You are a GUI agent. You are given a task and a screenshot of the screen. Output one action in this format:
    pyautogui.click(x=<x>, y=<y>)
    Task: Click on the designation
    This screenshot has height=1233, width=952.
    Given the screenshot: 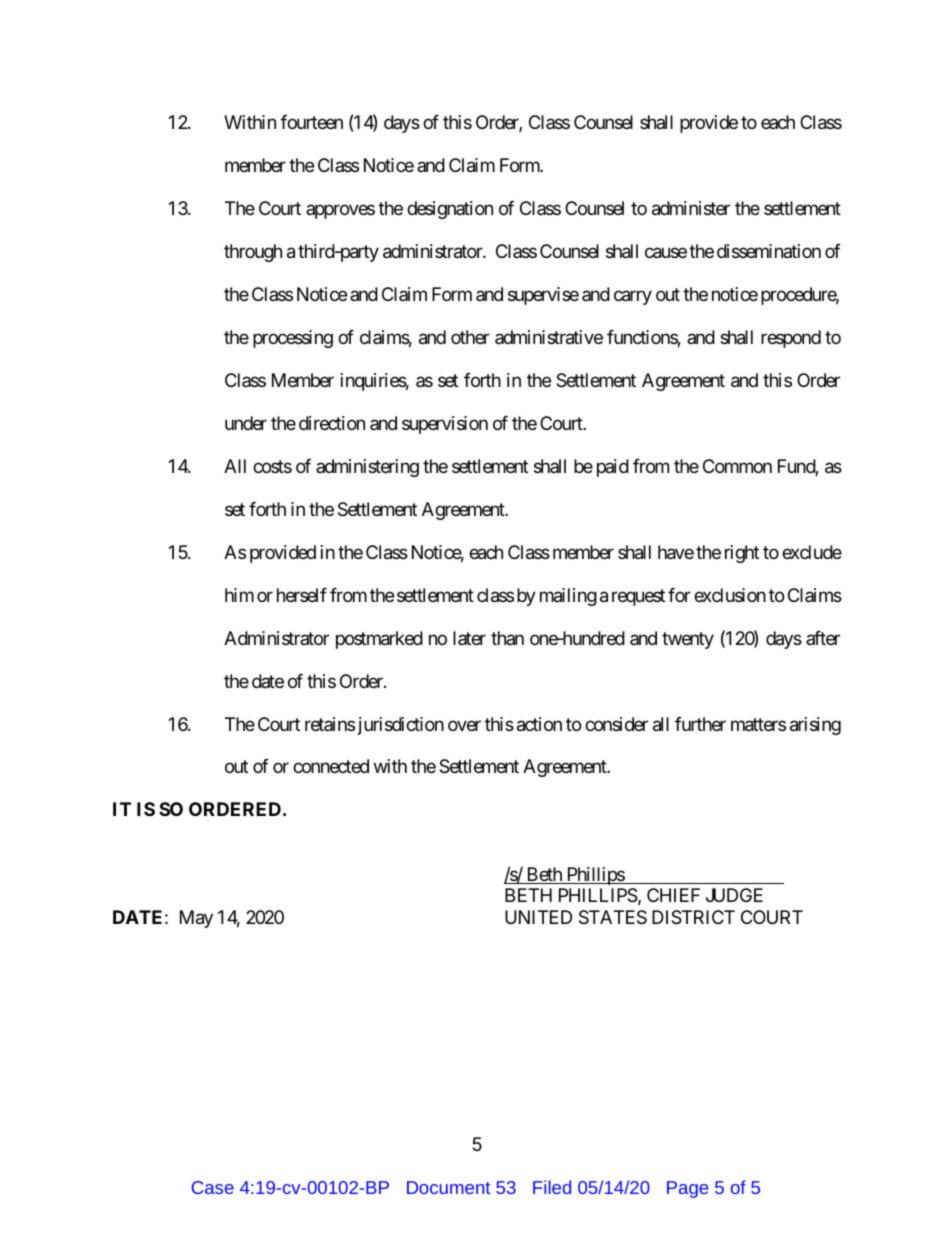 What is the action you would take?
    pyautogui.click(x=450, y=210)
